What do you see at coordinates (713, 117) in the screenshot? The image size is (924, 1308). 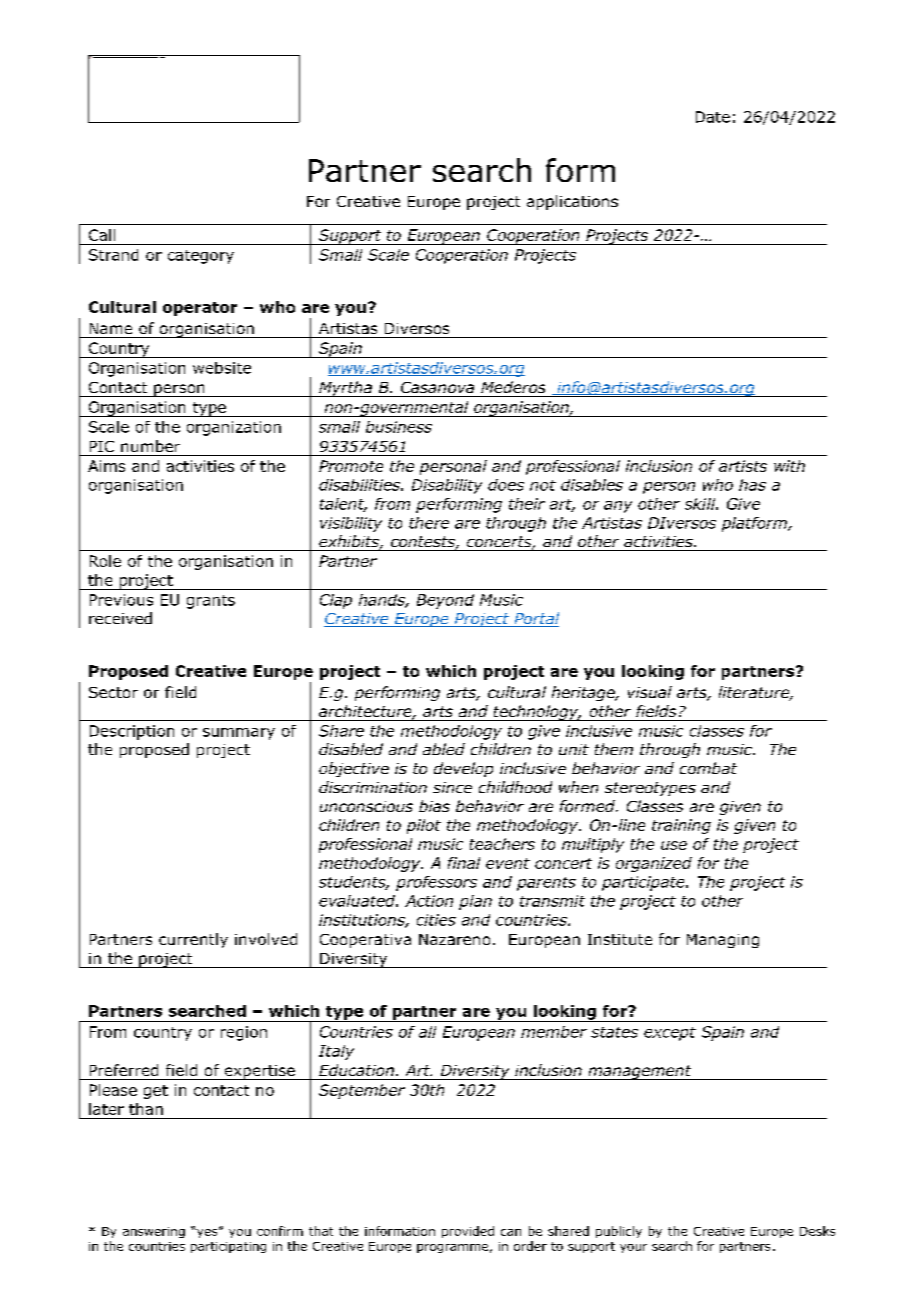 I see `Date` at bounding box center [713, 117].
